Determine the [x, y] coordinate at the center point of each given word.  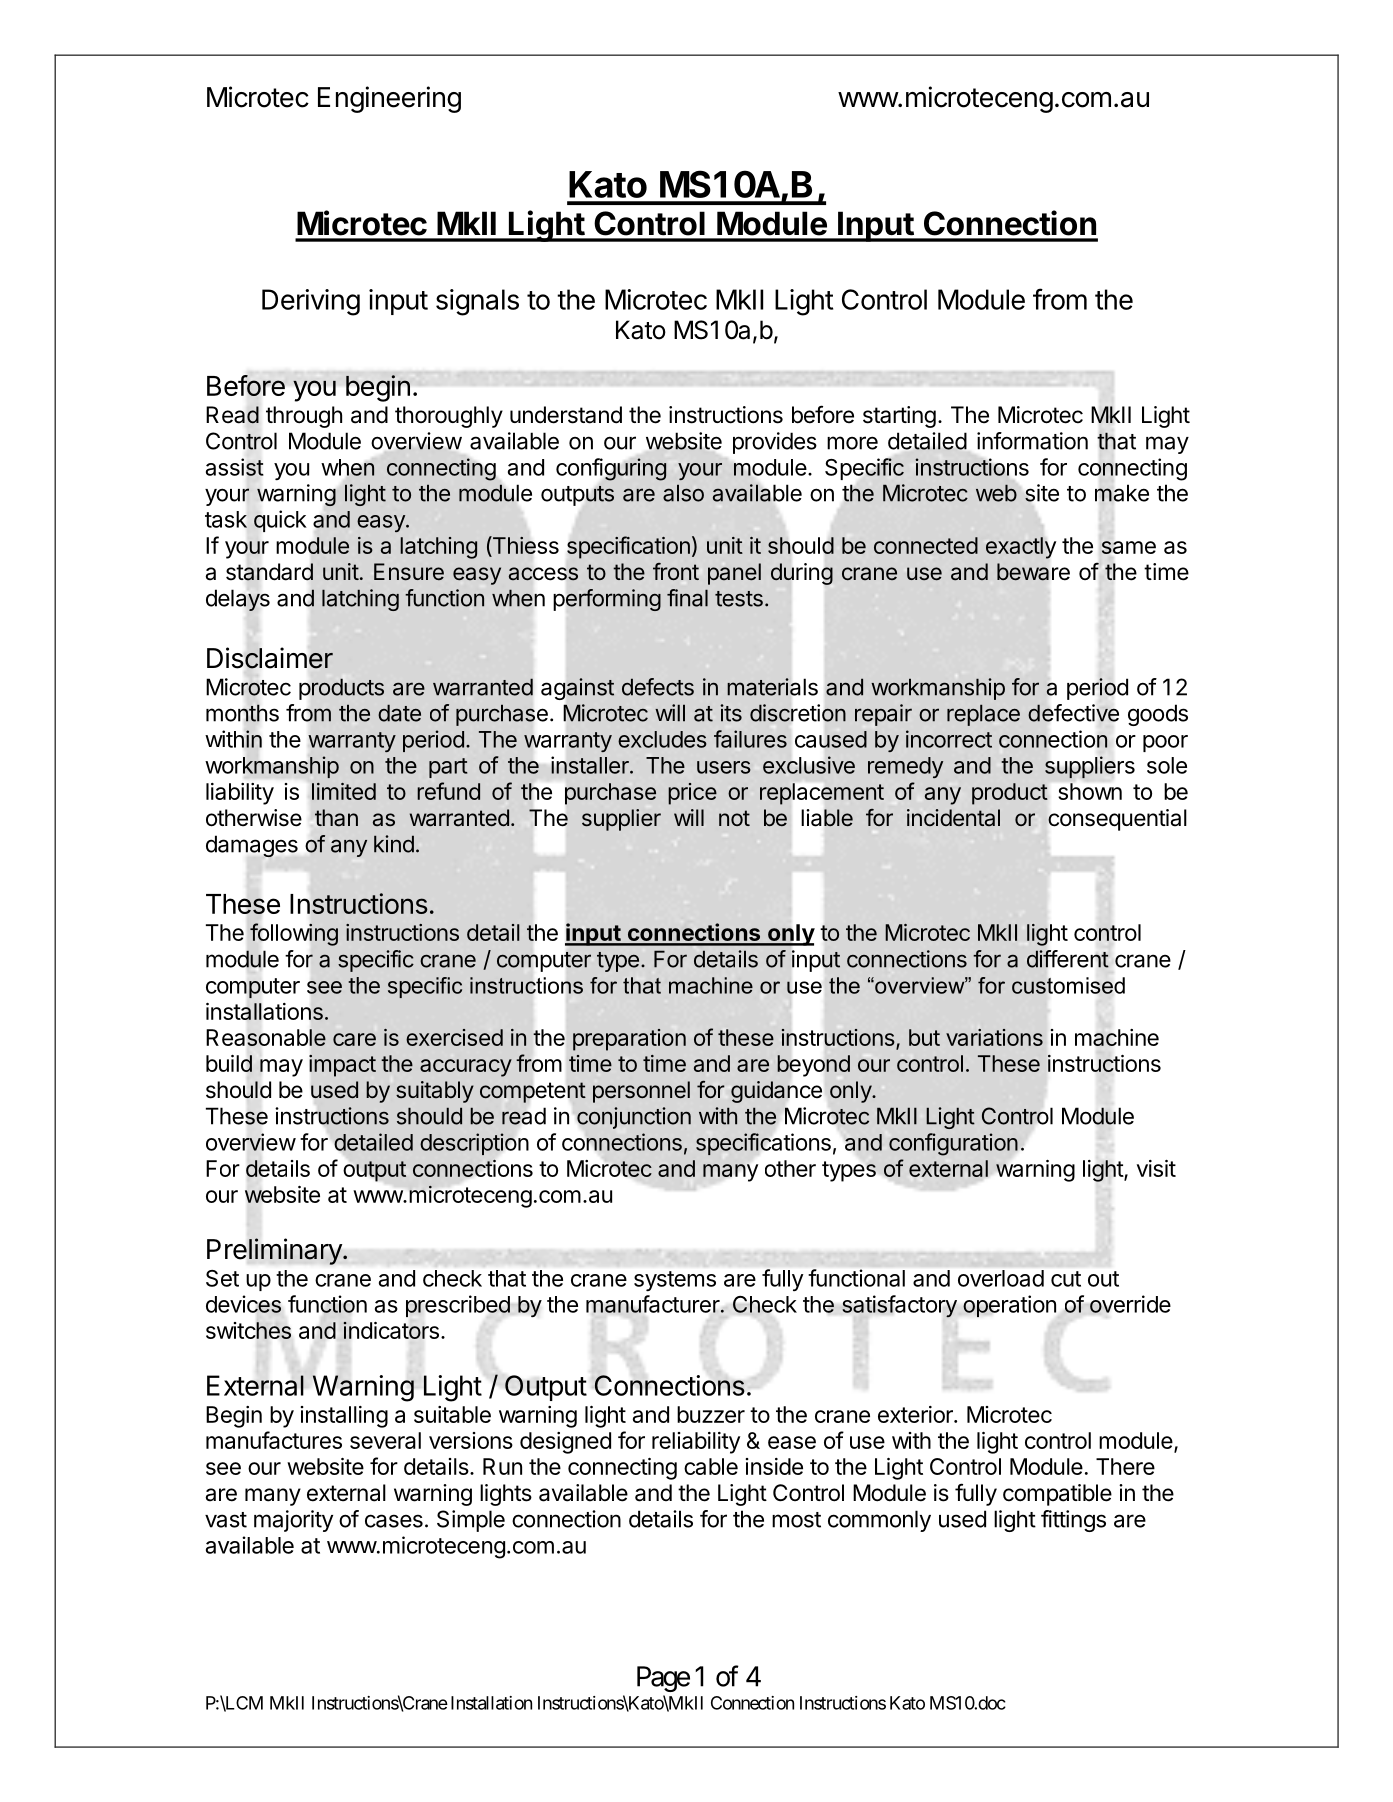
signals [477, 302]
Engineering [389, 99]
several [385, 1440]
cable [711, 1466]
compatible [1057, 1495]
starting [899, 417]
